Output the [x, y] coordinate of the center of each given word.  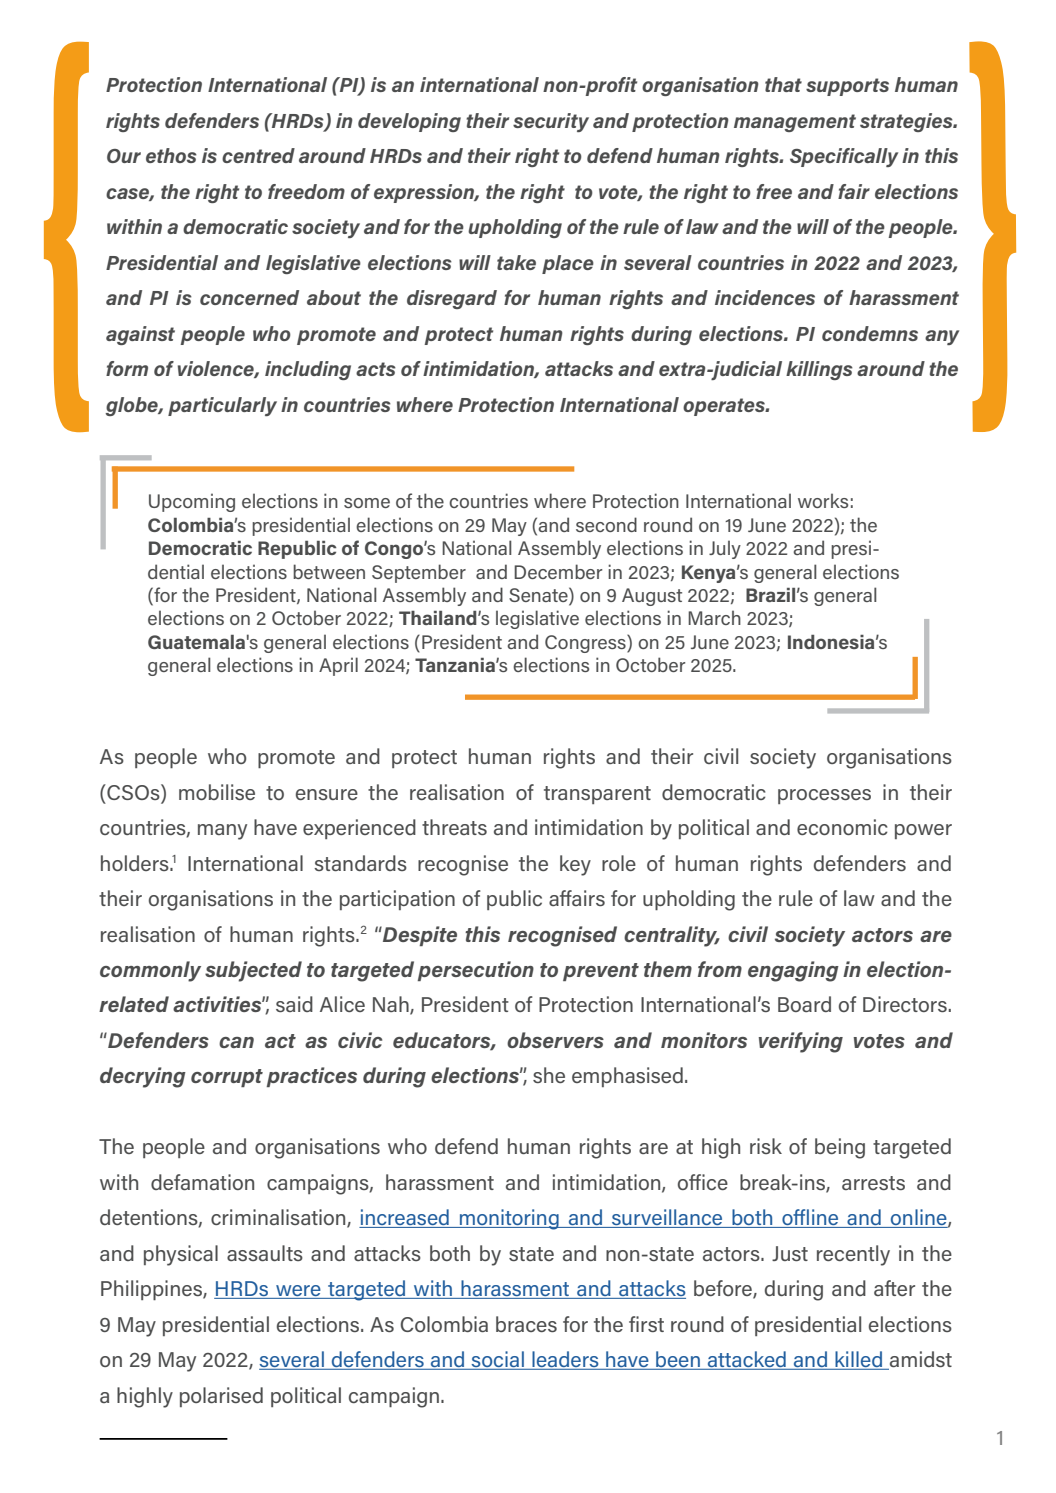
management [795, 123]
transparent [597, 795]
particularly [222, 406]
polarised [221, 1397]
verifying [801, 1042]
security [551, 122]
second [606, 524]
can [236, 1042]
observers [555, 1040]
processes [824, 796]
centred [258, 155]
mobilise [217, 792]
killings [819, 370]
